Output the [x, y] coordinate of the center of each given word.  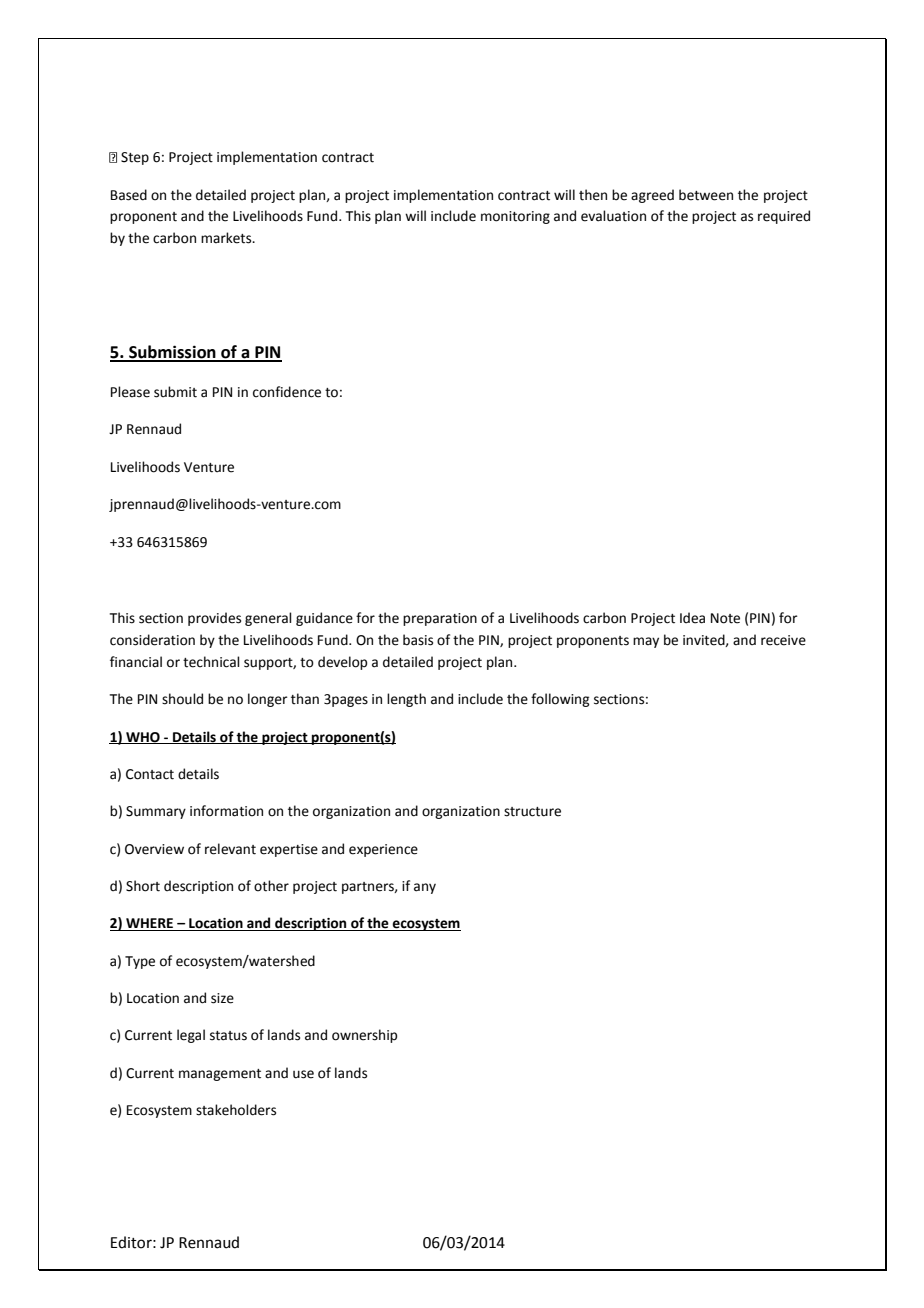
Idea [692, 618]
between [706, 195]
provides [214, 619]
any [425, 888]
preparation [440, 619]
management [220, 1075]
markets [227, 238]
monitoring [515, 217]
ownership [364, 1036]
